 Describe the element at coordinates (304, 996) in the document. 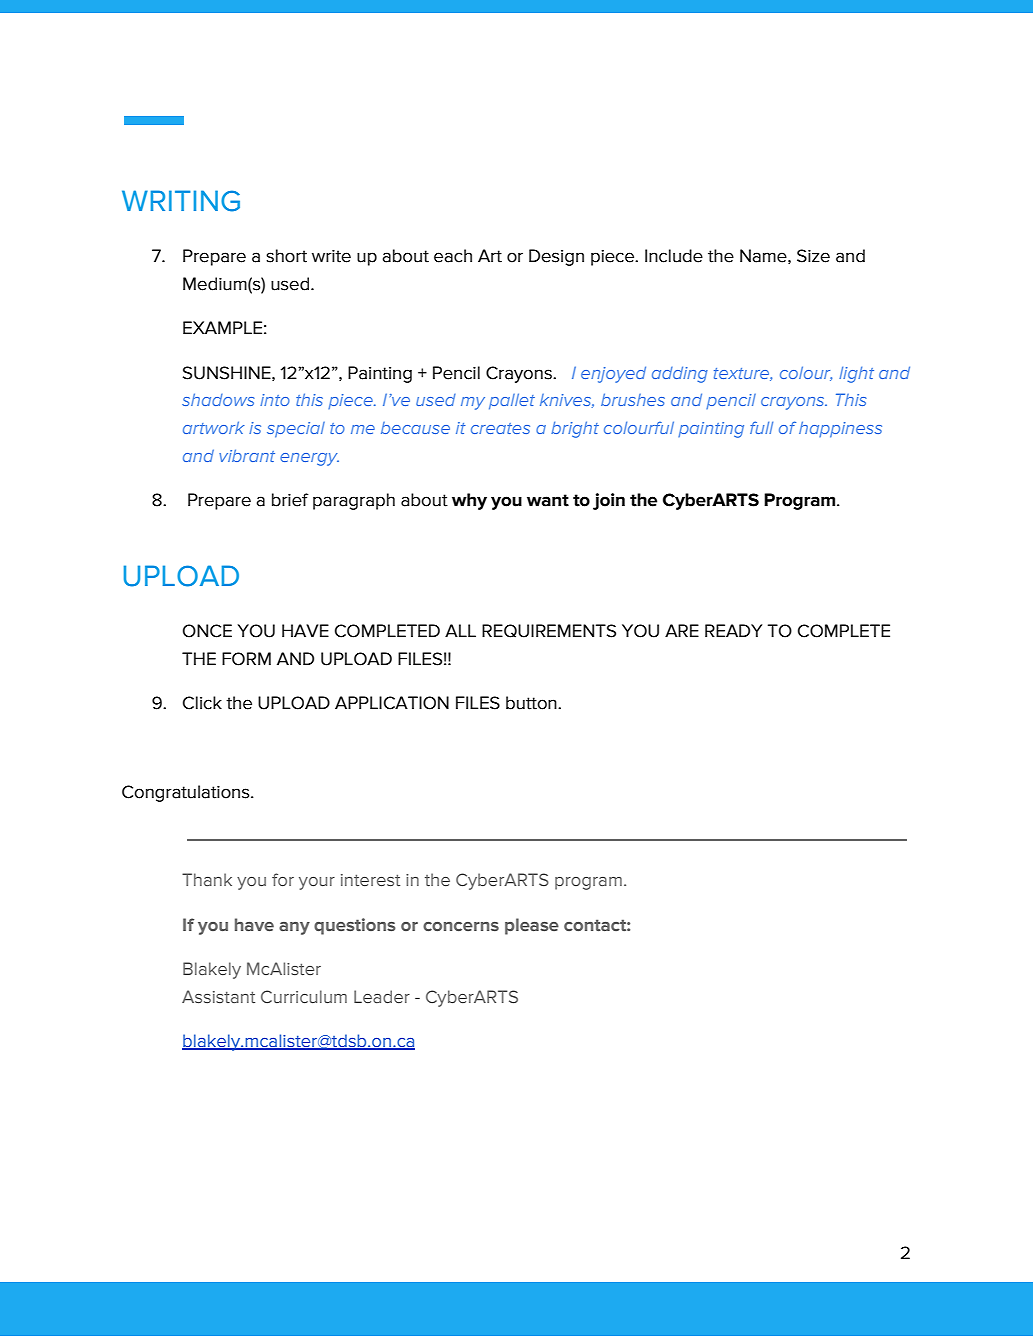

I see `Curriculum` at that location.
